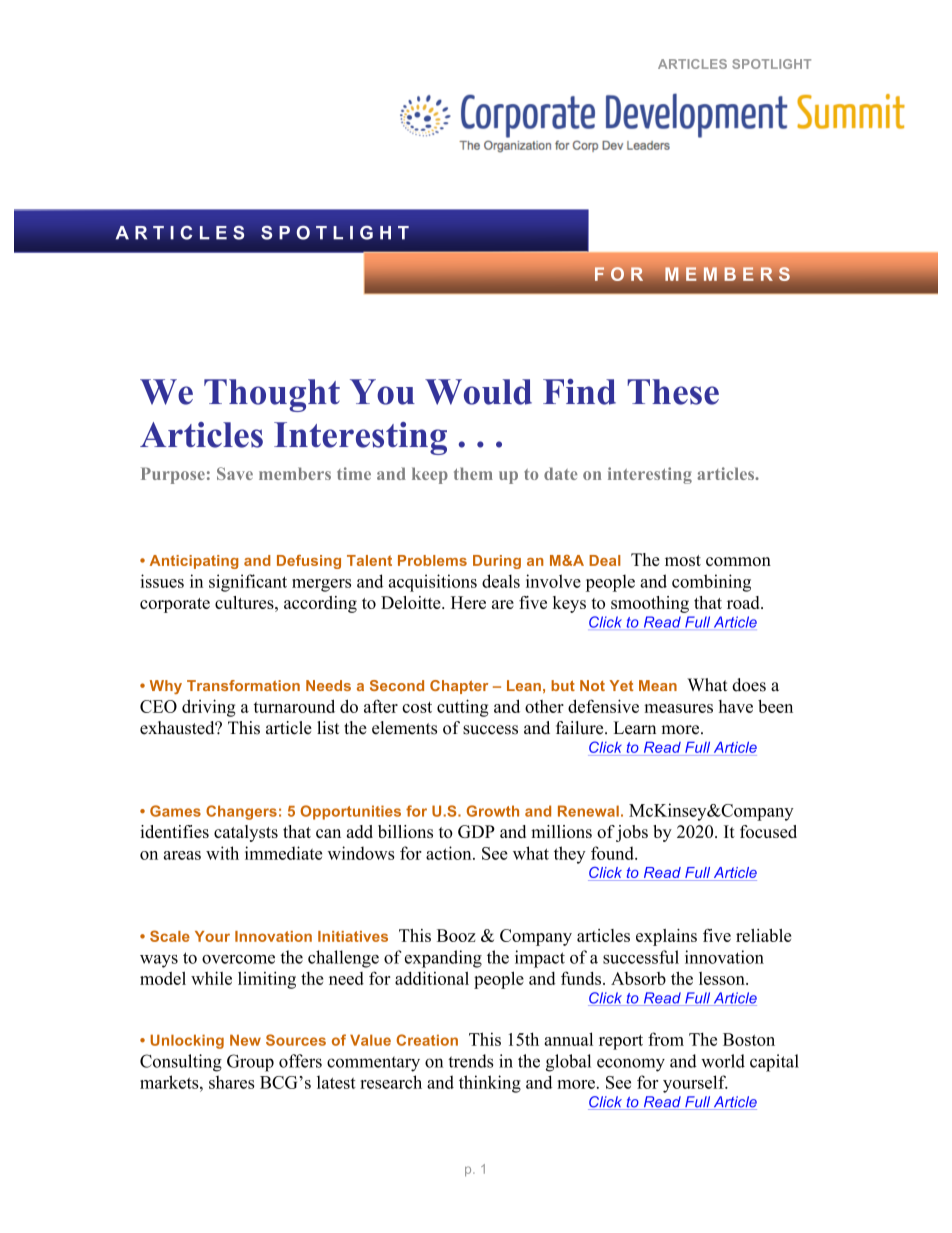 The width and height of the screenshot is (952, 1233). What do you see at coordinates (209, 708) in the screenshot?
I see `driving` at bounding box center [209, 708].
